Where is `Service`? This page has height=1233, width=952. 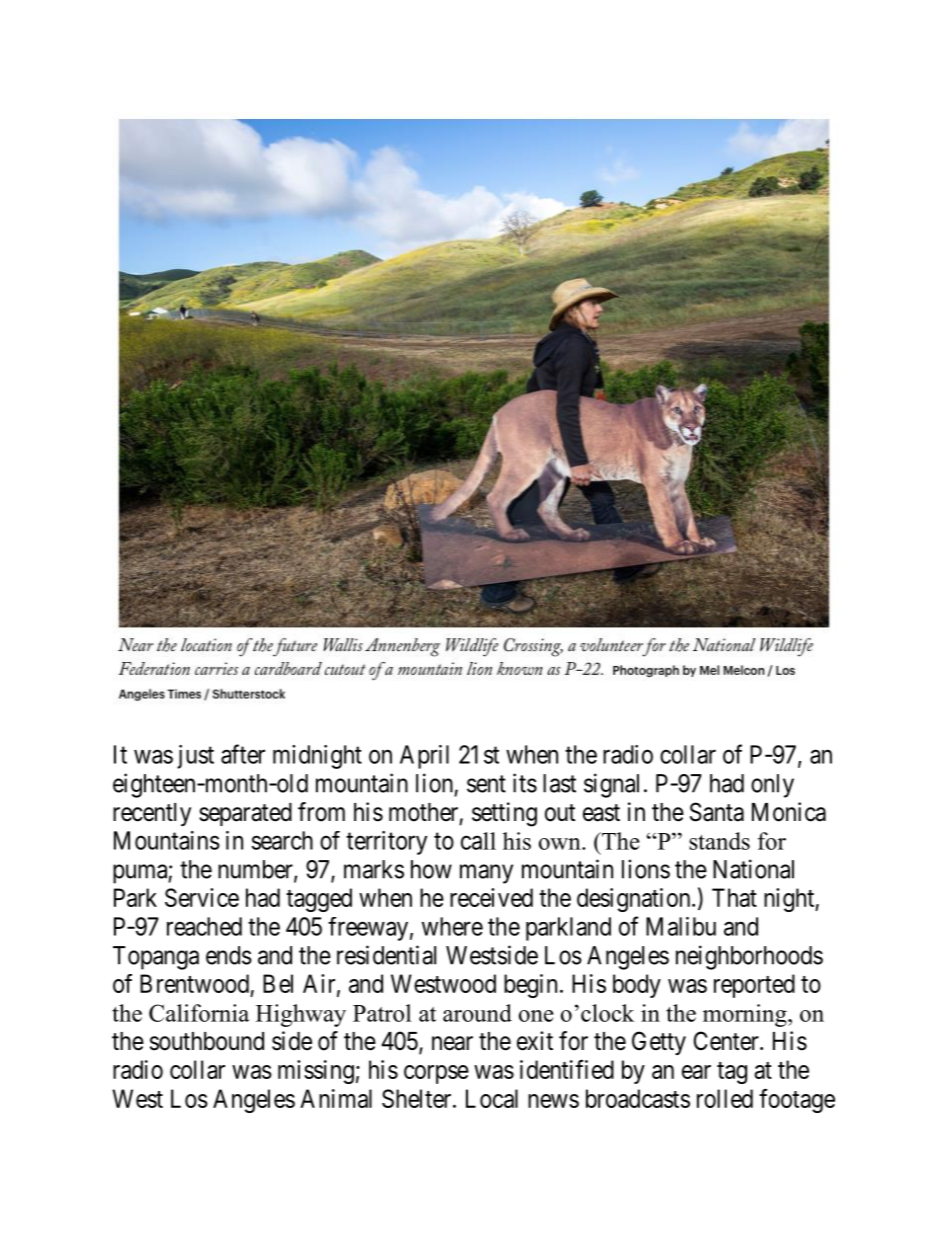 Service is located at coordinates (202, 897).
